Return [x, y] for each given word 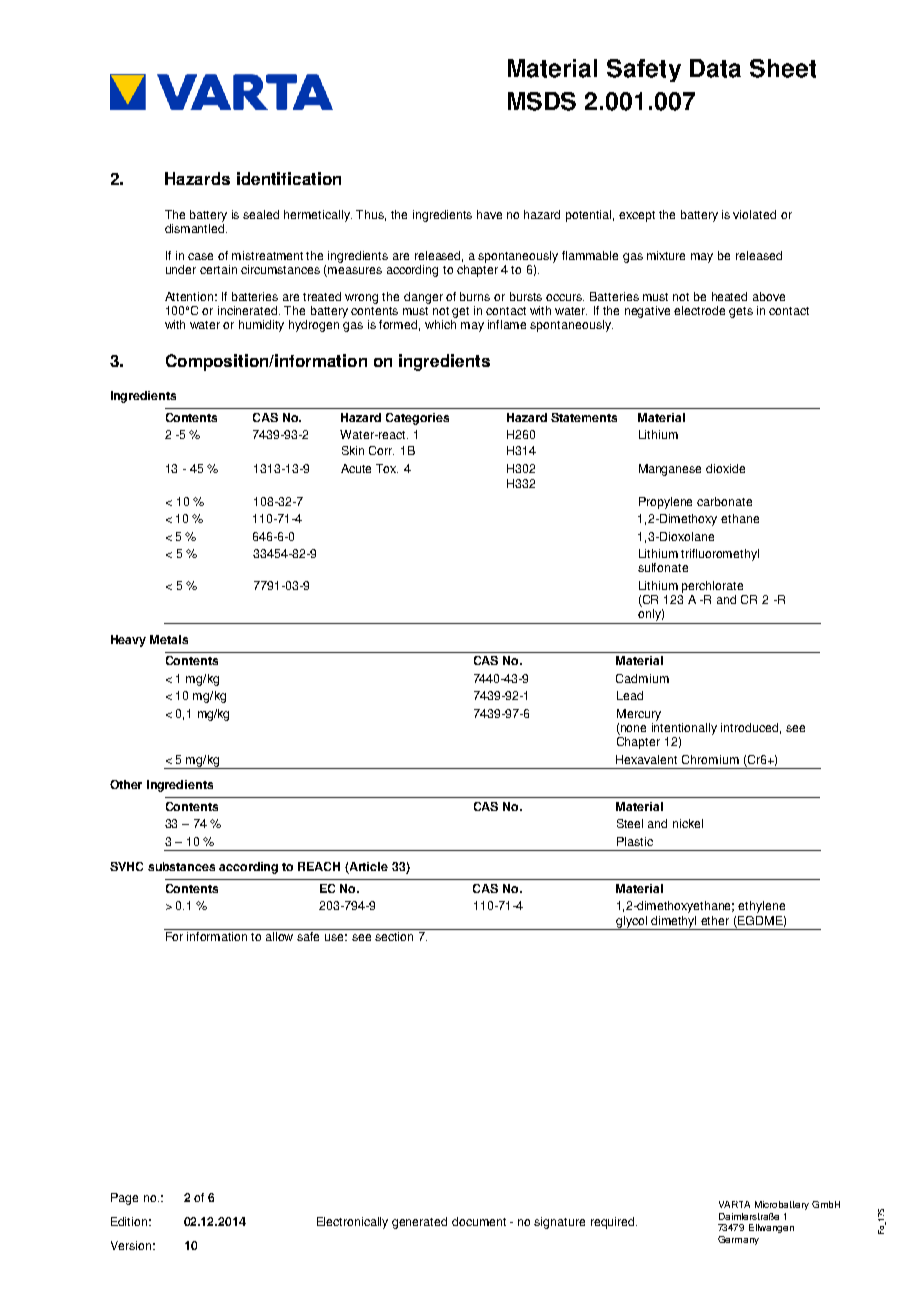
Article [368, 868]
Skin [353, 450]
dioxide [725, 468]
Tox [387, 468]
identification [289, 178]
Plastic [635, 841]
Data [715, 68]
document [479, 1221]
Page [124, 1199]
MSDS [542, 101]
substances [181, 866]
